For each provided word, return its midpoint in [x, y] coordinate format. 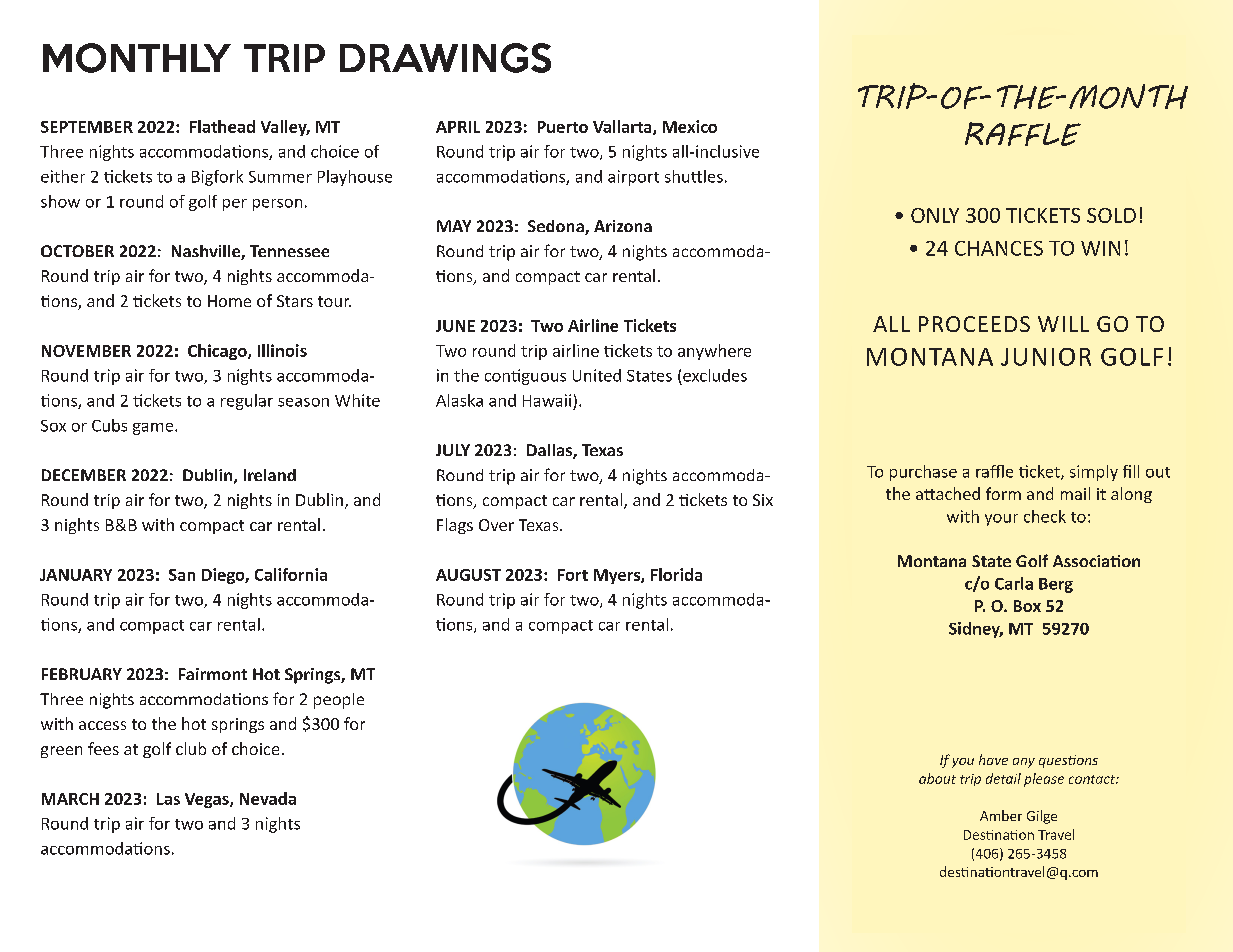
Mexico [690, 126]
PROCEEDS [974, 324]
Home [229, 301]
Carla [1014, 583]
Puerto [563, 127]
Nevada [268, 798]
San [182, 575]
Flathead [222, 126]
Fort [573, 575]
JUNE [455, 326]
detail [1003, 778]
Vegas [208, 800]
